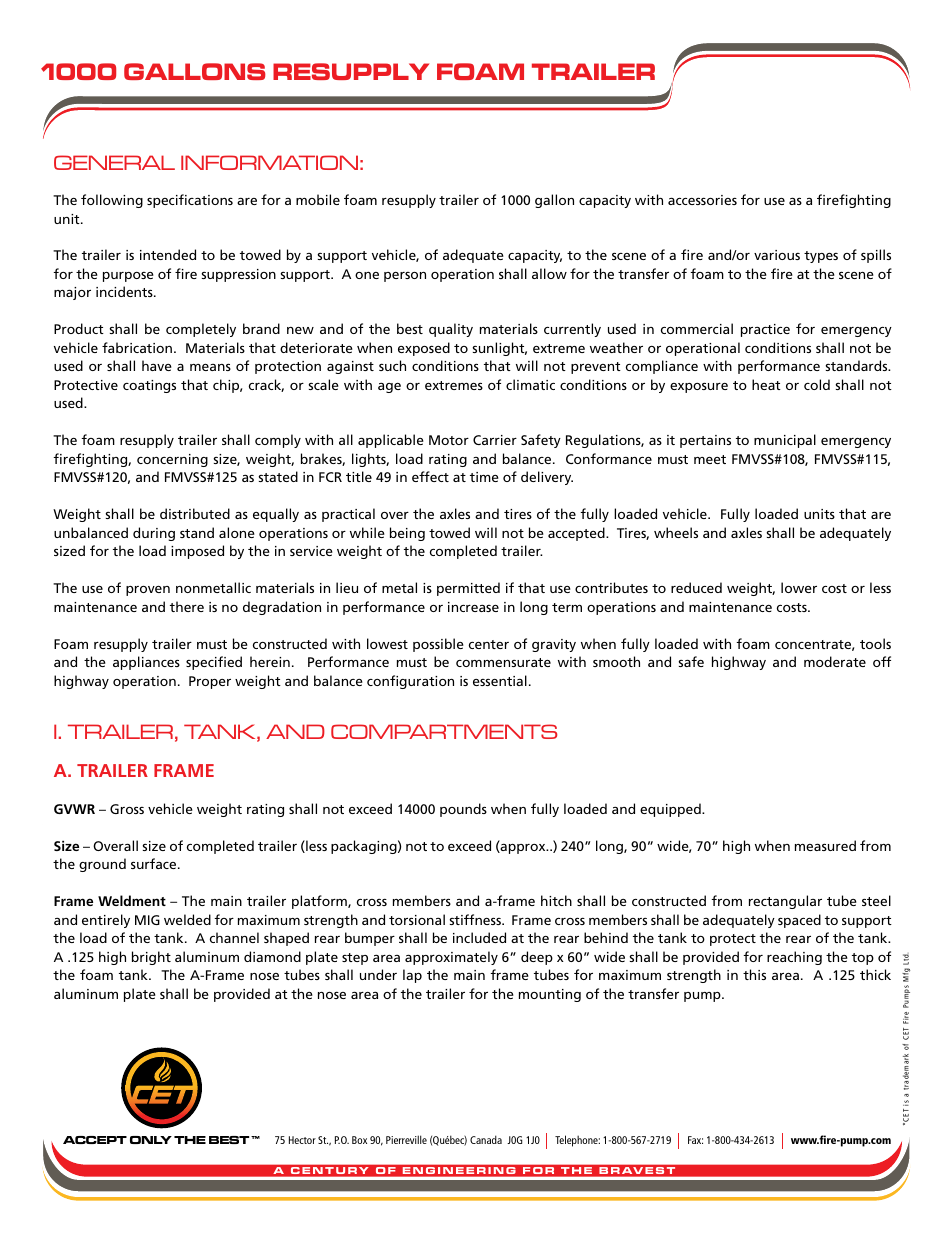 The height and width of the image is (1233, 952). Describe the element at coordinates (835, 661) in the image. I see `moderate` at that location.
